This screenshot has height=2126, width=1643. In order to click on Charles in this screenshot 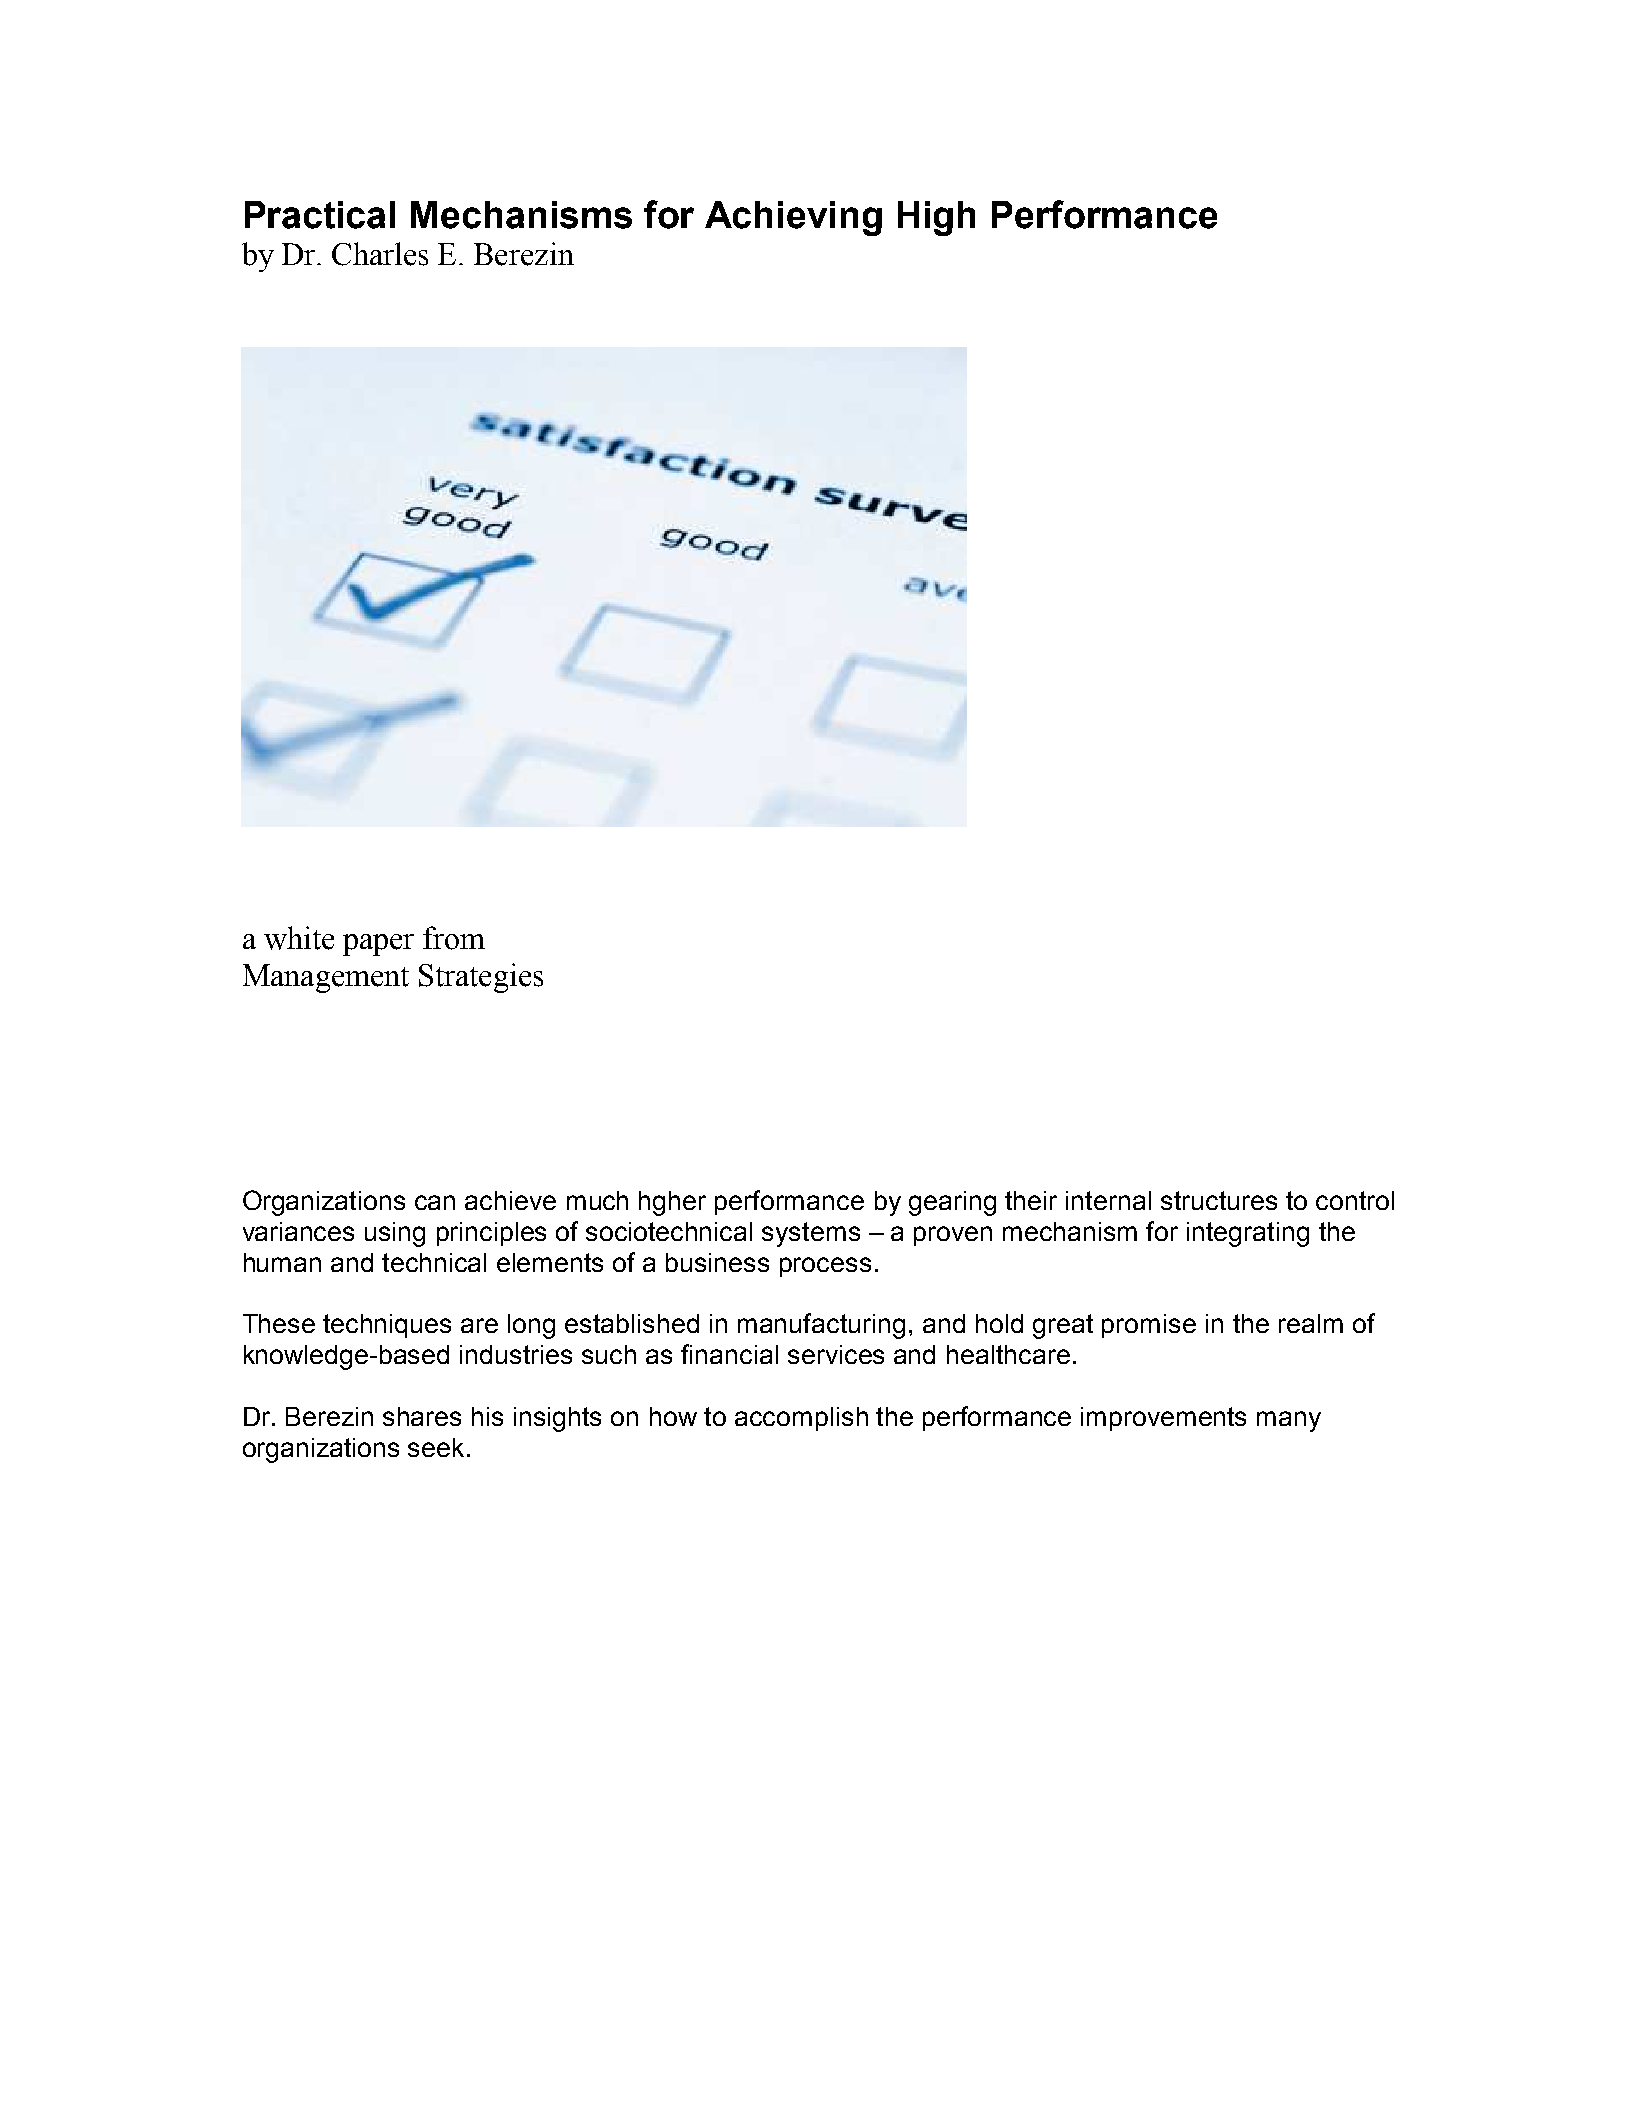, I will do `click(380, 254)`.
